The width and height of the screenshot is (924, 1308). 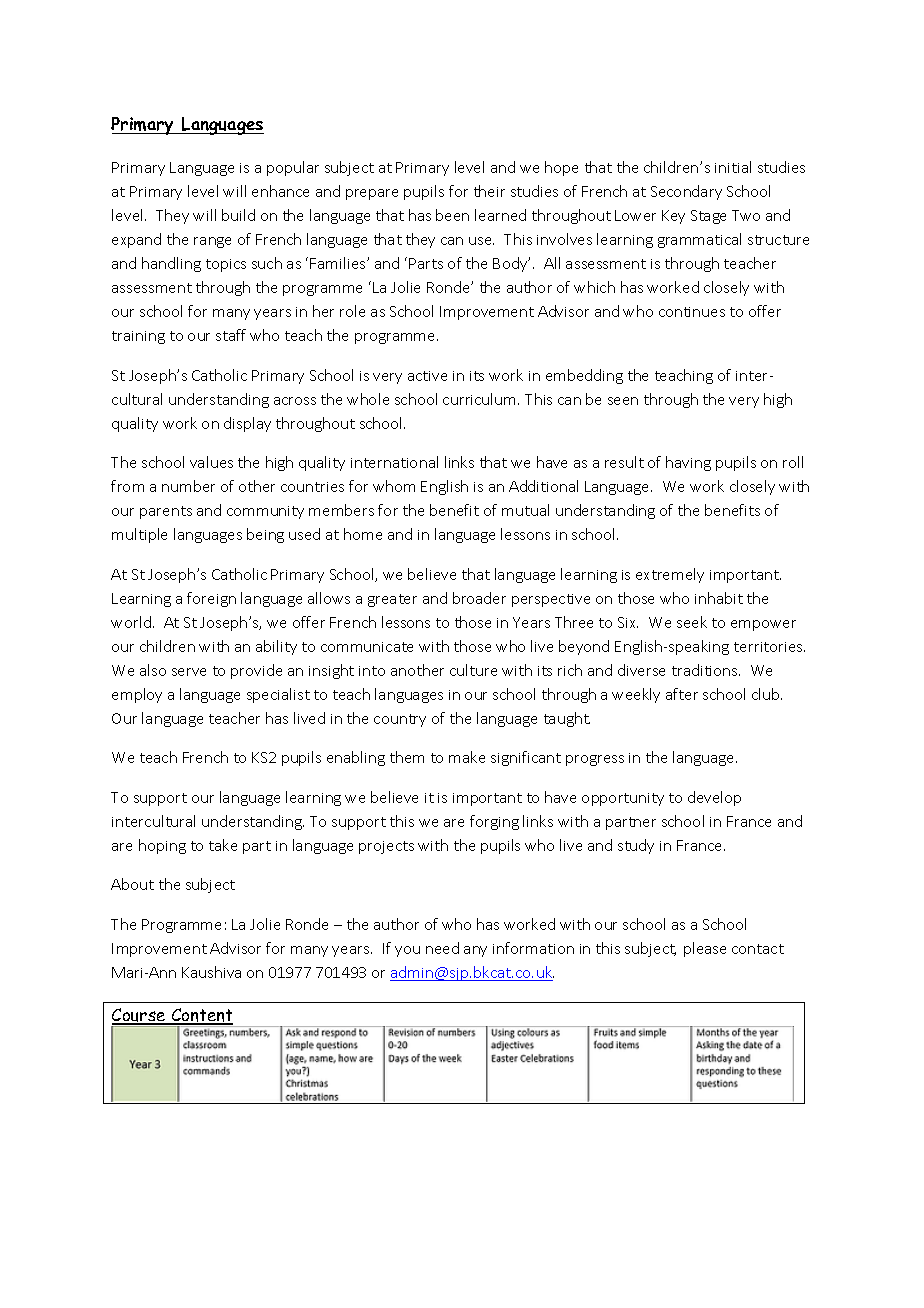 What do you see at coordinates (223, 845) in the screenshot?
I see `take` at bounding box center [223, 845].
